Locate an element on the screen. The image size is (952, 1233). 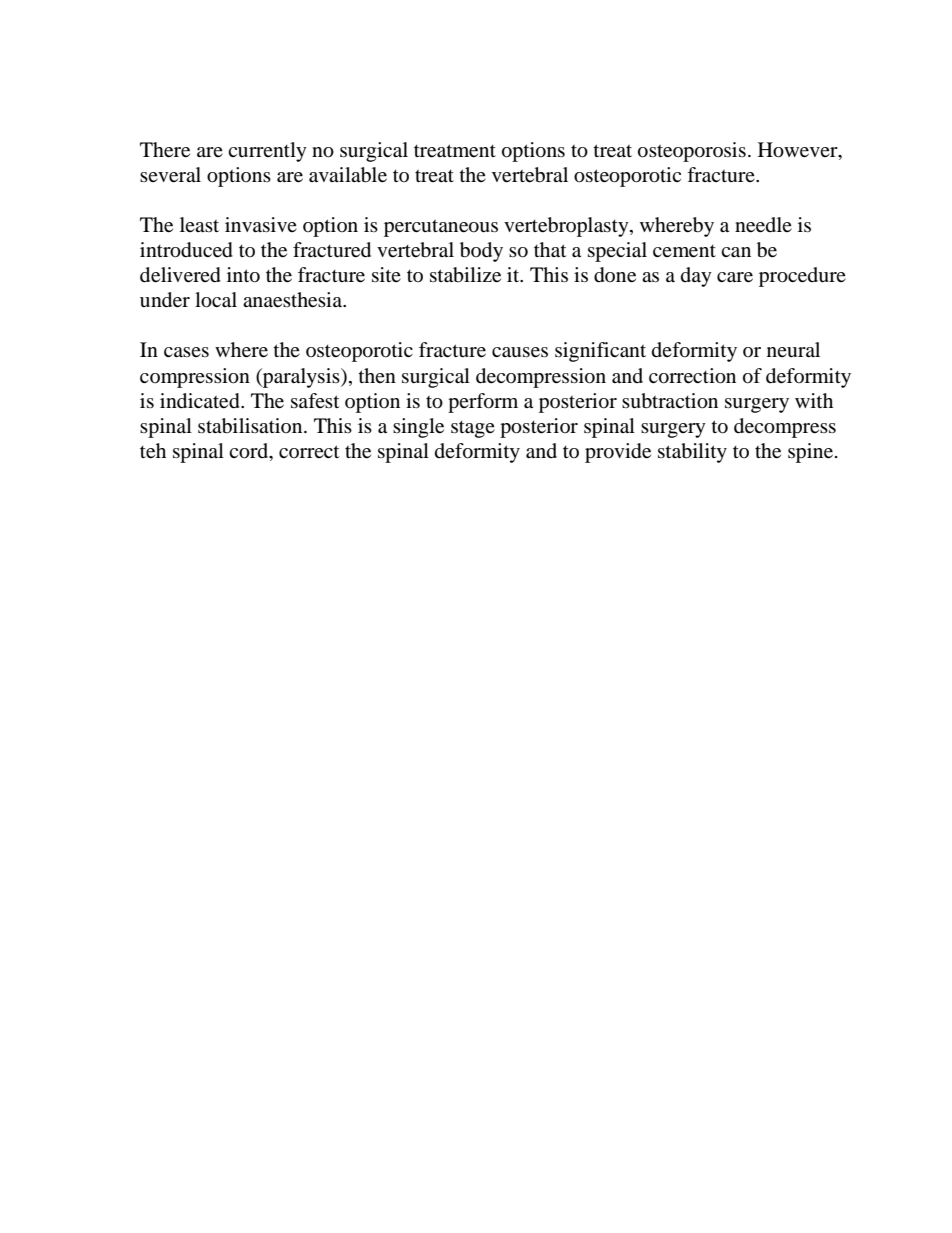
currently is located at coordinates (267, 152).
